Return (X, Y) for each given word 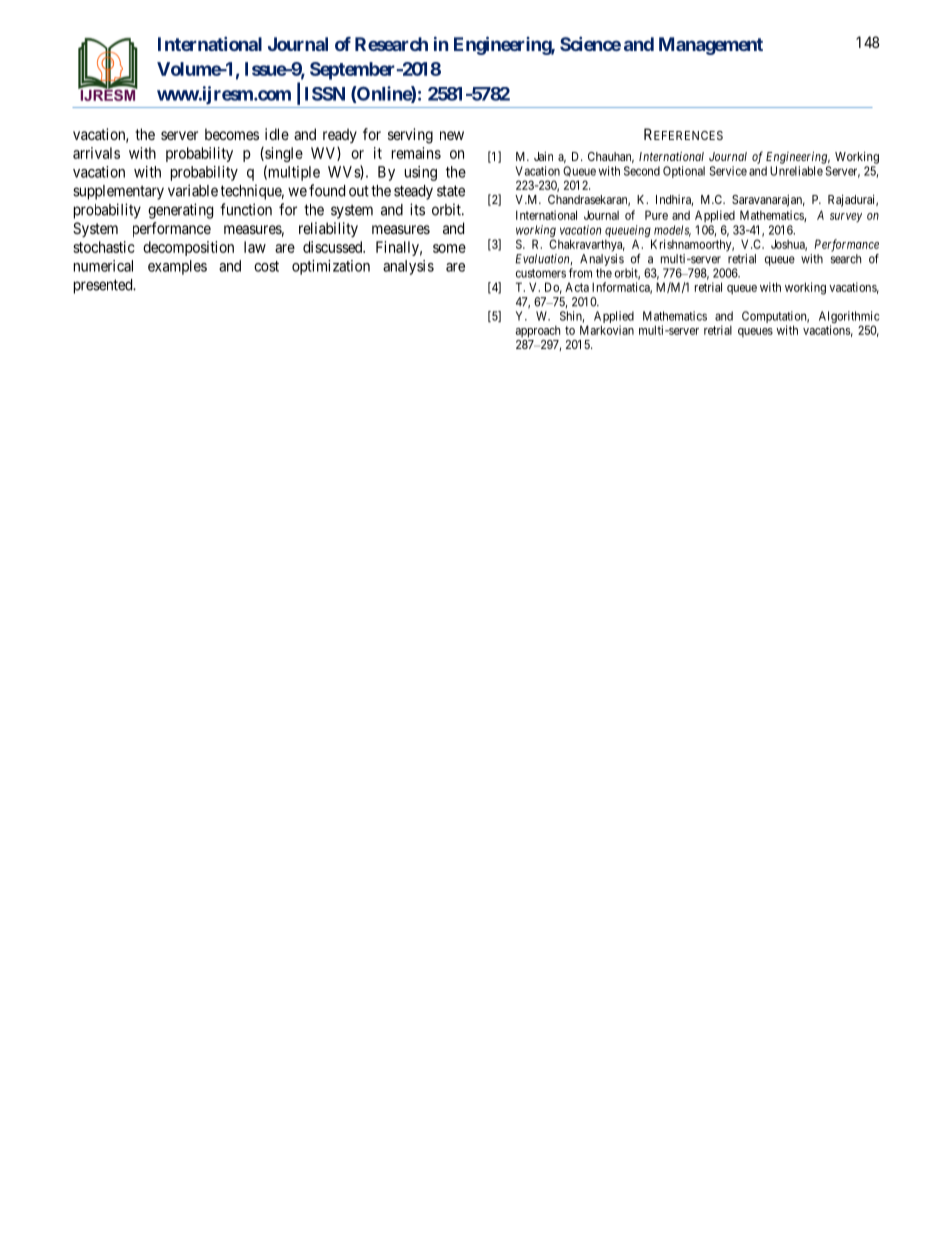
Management (711, 46)
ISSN (325, 94)
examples (177, 267)
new (452, 135)
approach (538, 332)
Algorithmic (849, 318)
